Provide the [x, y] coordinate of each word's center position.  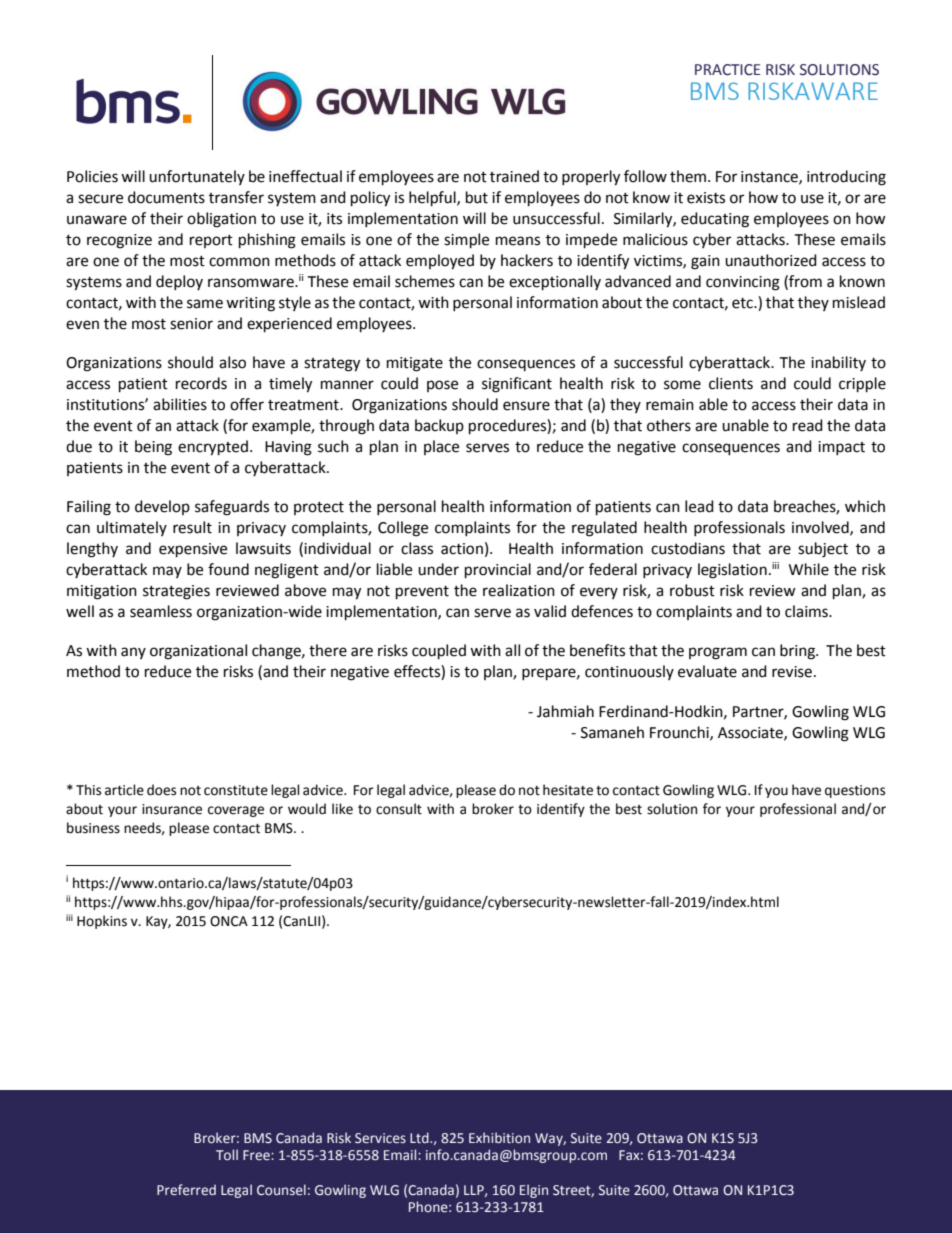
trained [514, 176]
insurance [172, 809]
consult [399, 809]
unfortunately [197, 177]
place [441, 447]
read [808, 425]
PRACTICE [727, 70]
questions [855, 791]
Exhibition [499, 1138]
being [153, 448]
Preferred [186, 1190]
